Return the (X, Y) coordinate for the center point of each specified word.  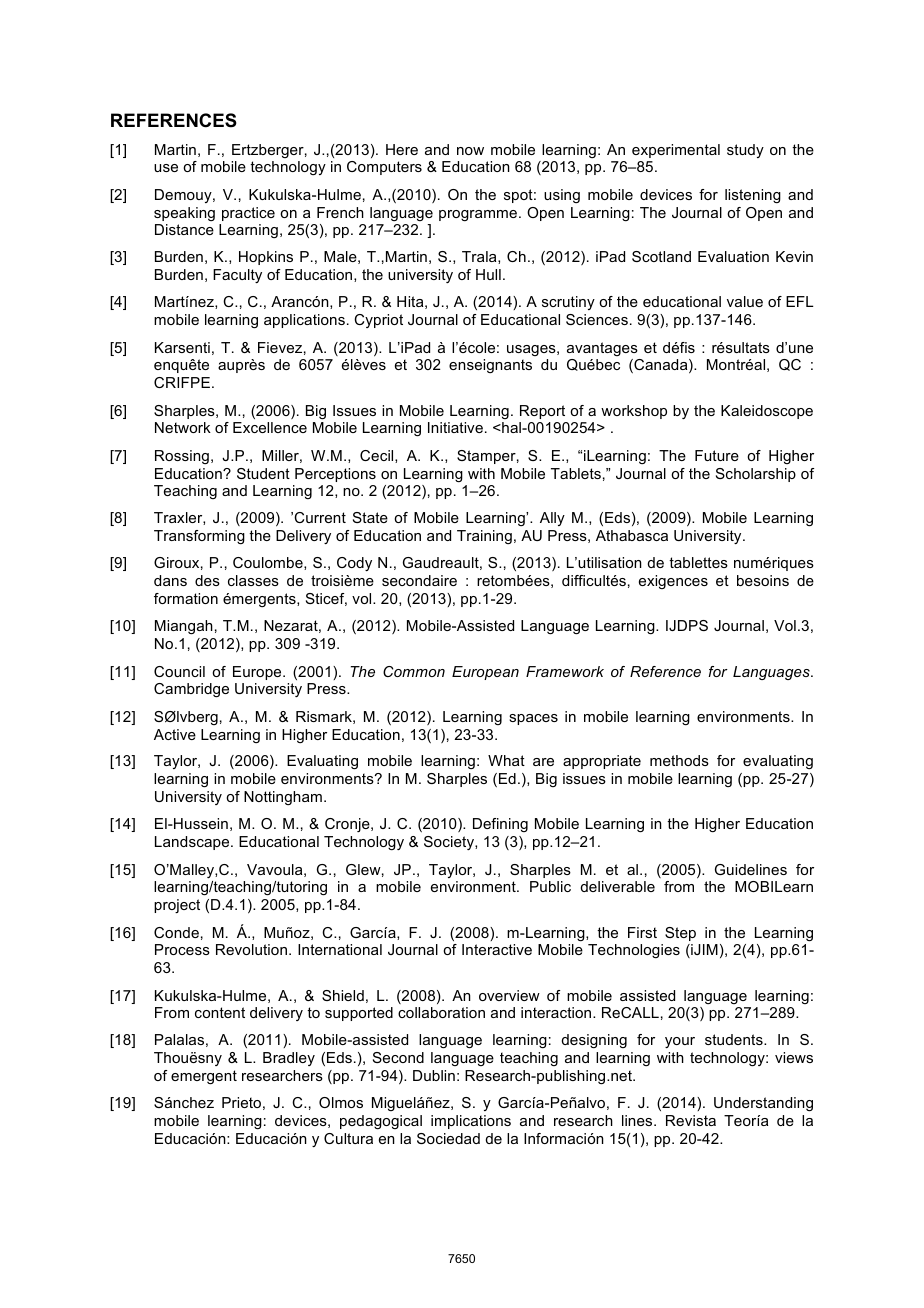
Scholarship (756, 475)
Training (484, 537)
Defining (500, 825)
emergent (204, 1077)
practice (248, 214)
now (470, 151)
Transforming (199, 537)
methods (679, 760)
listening (753, 196)
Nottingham (283, 798)
